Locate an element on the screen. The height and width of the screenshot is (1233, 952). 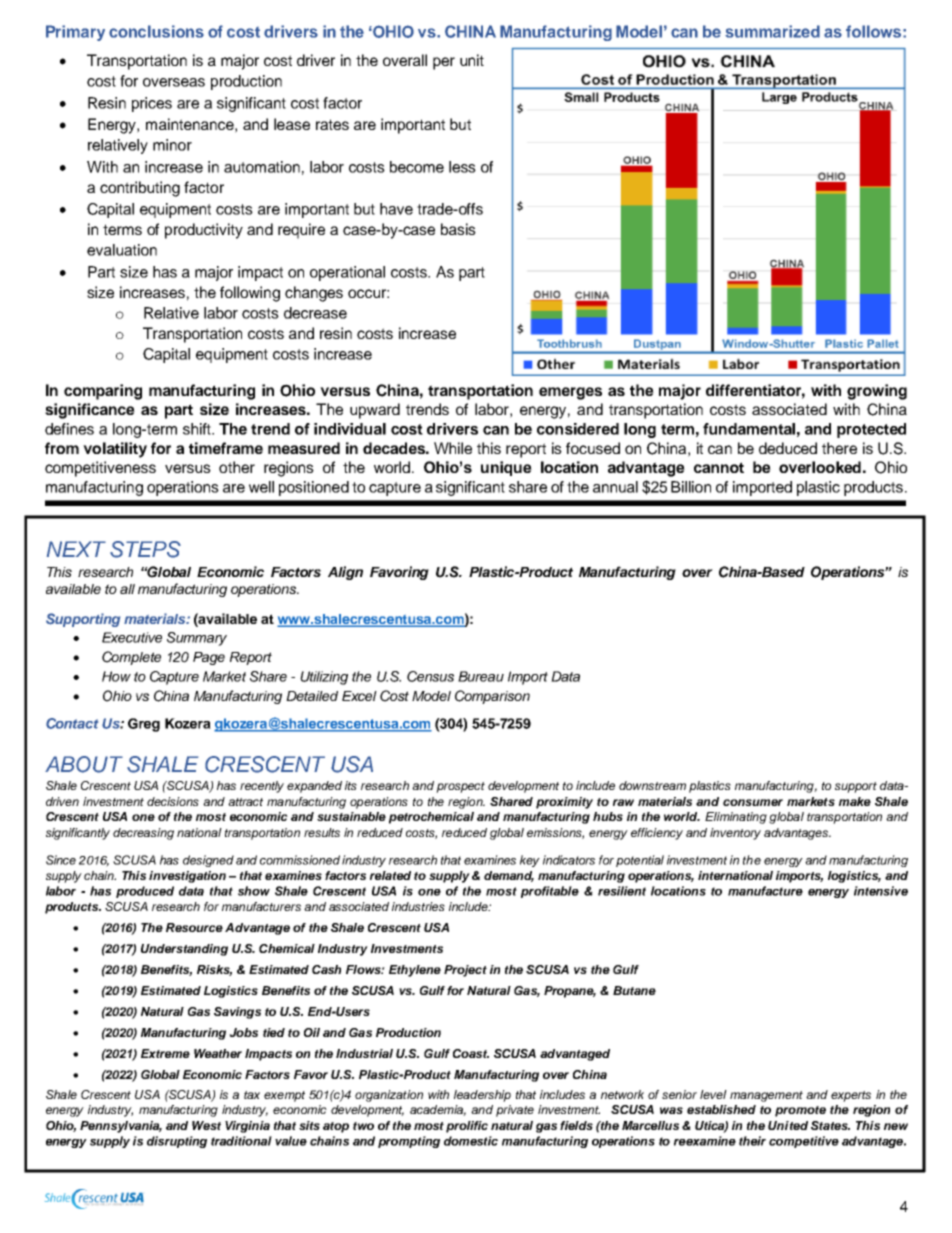
decreasing is located at coordinates (143, 834).
